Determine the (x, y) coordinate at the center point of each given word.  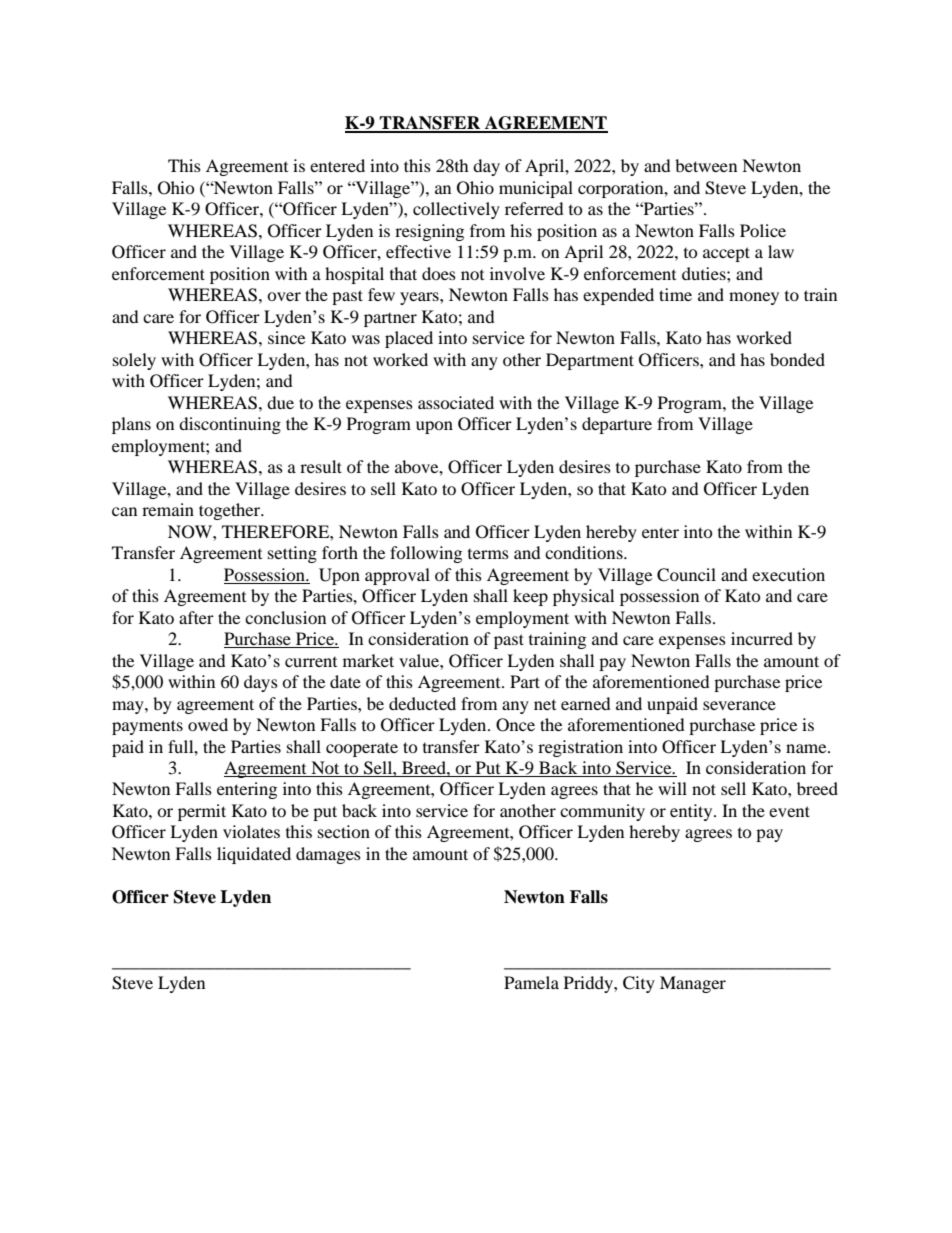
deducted (422, 703)
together (231, 511)
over (284, 296)
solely (134, 361)
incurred (762, 638)
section (344, 831)
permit (202, 812)
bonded (797, 359)
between (706, 165)
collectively (456, 210)
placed (409, 339)
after (196, 617)
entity (692, 812)
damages (328, 855)
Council (686, 575)
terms (488, 554)
